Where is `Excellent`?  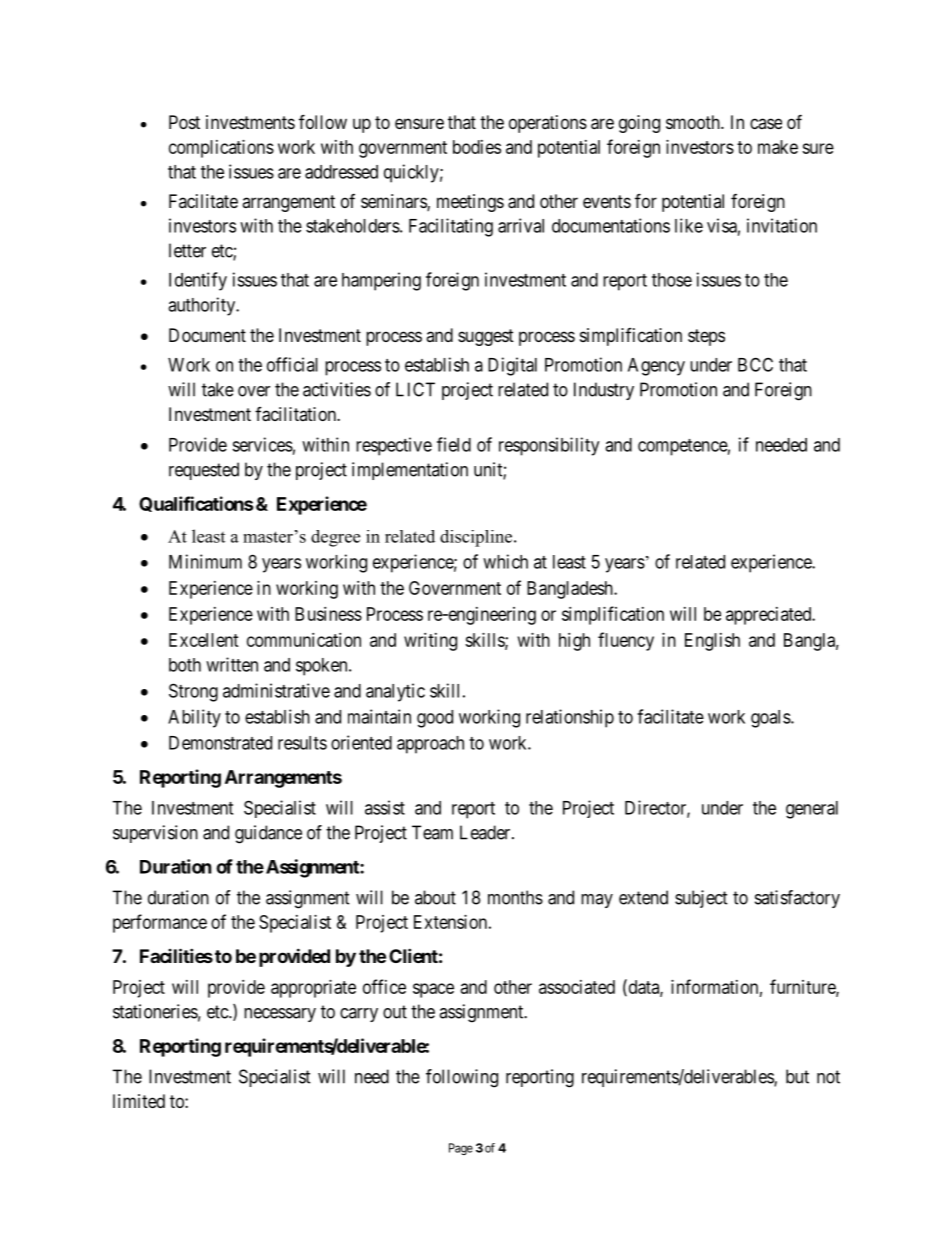 Excellent is located at coordinates (204, 640).
